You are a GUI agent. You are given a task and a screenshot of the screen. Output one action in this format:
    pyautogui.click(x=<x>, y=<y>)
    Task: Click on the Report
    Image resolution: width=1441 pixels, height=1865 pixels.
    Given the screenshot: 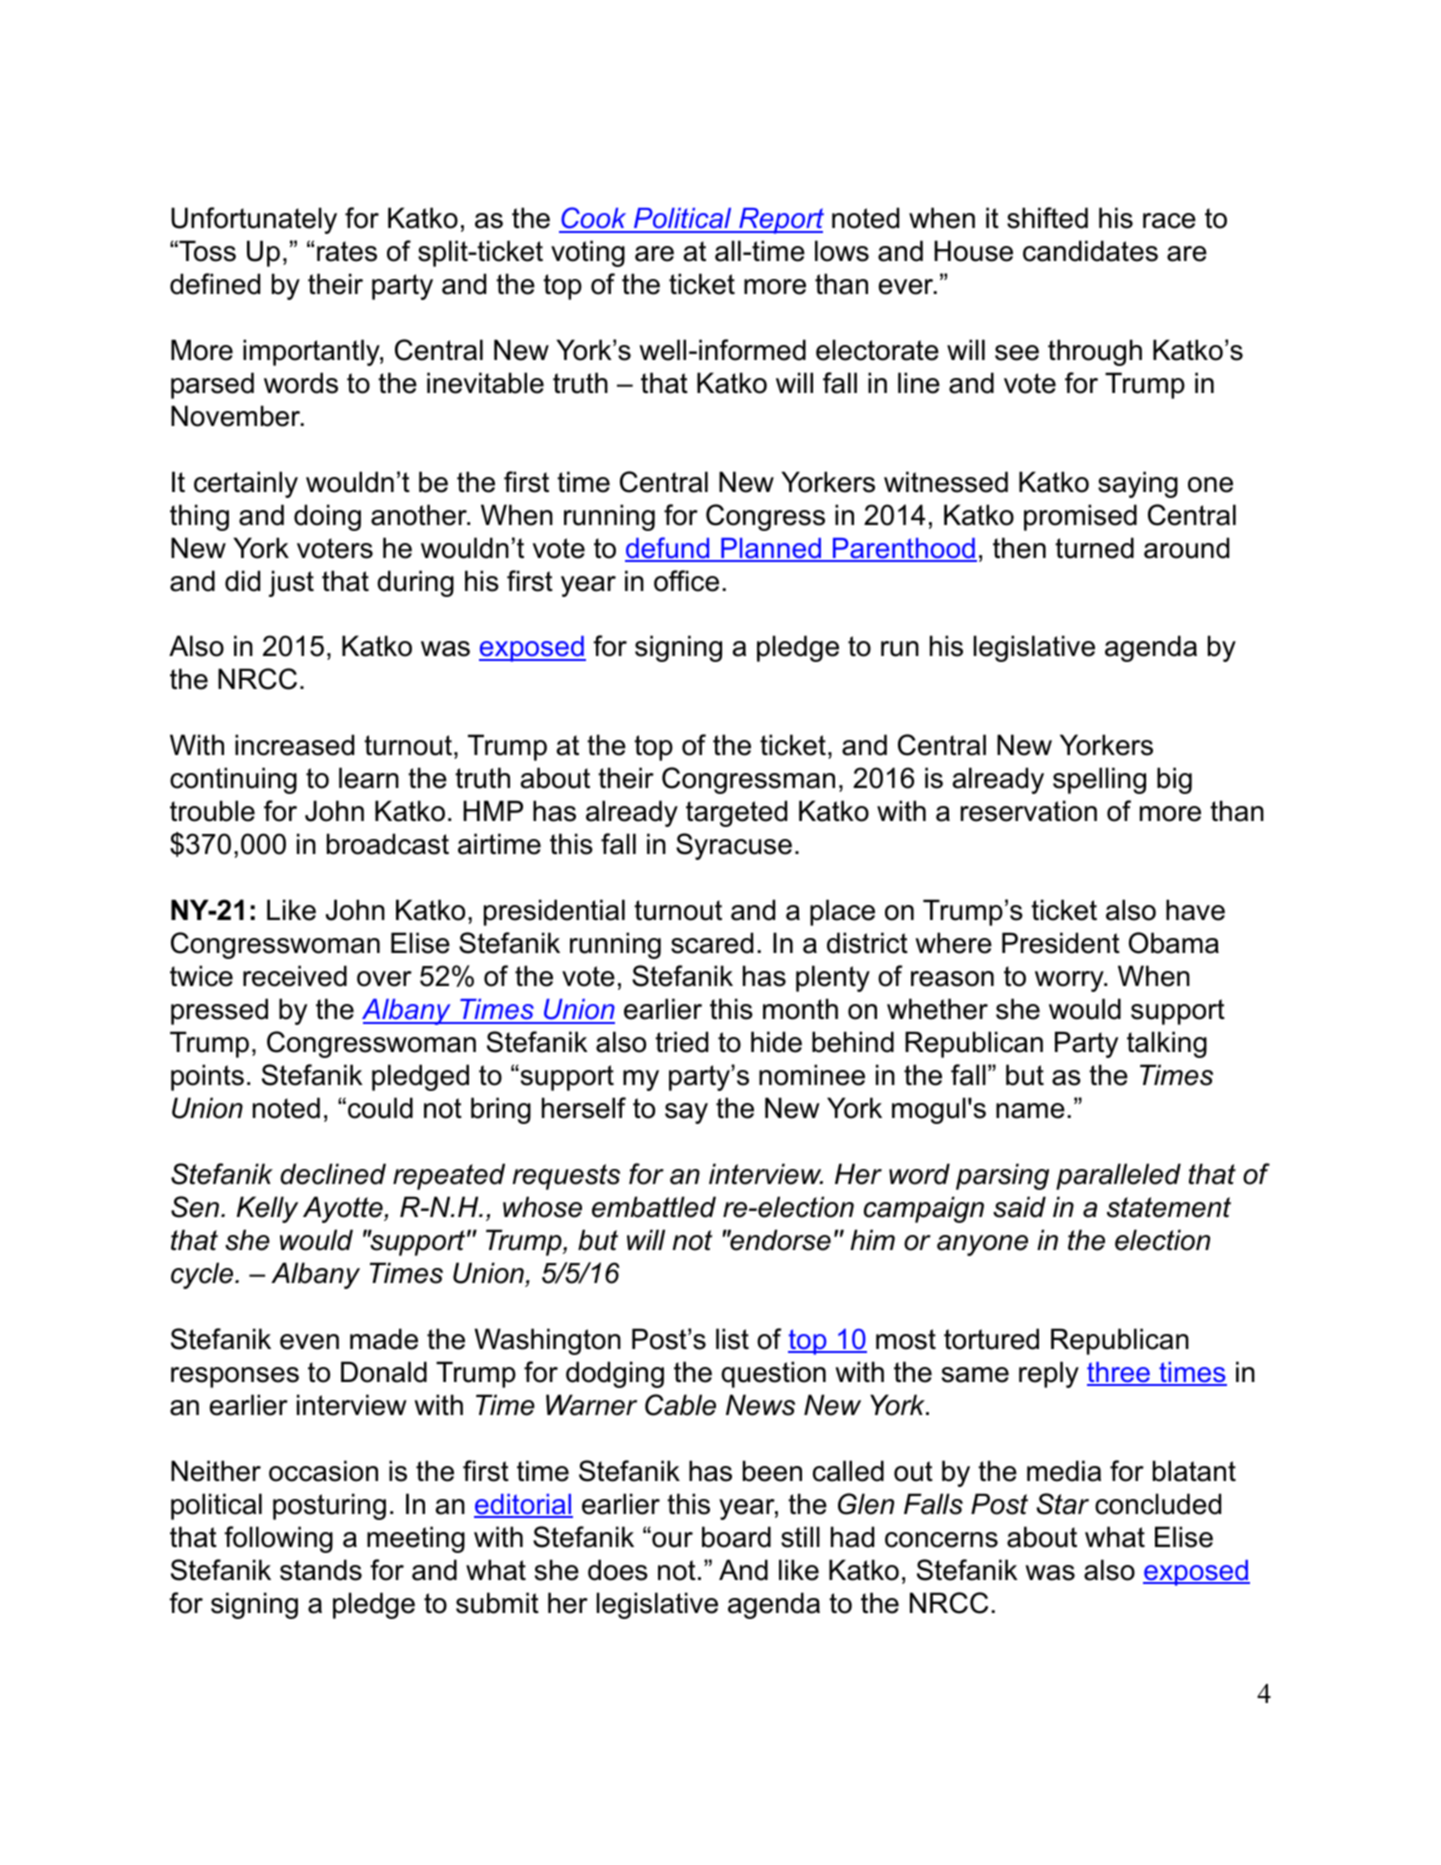 What is the action you would take?
    pyautogui.click(x=780, y=221)
